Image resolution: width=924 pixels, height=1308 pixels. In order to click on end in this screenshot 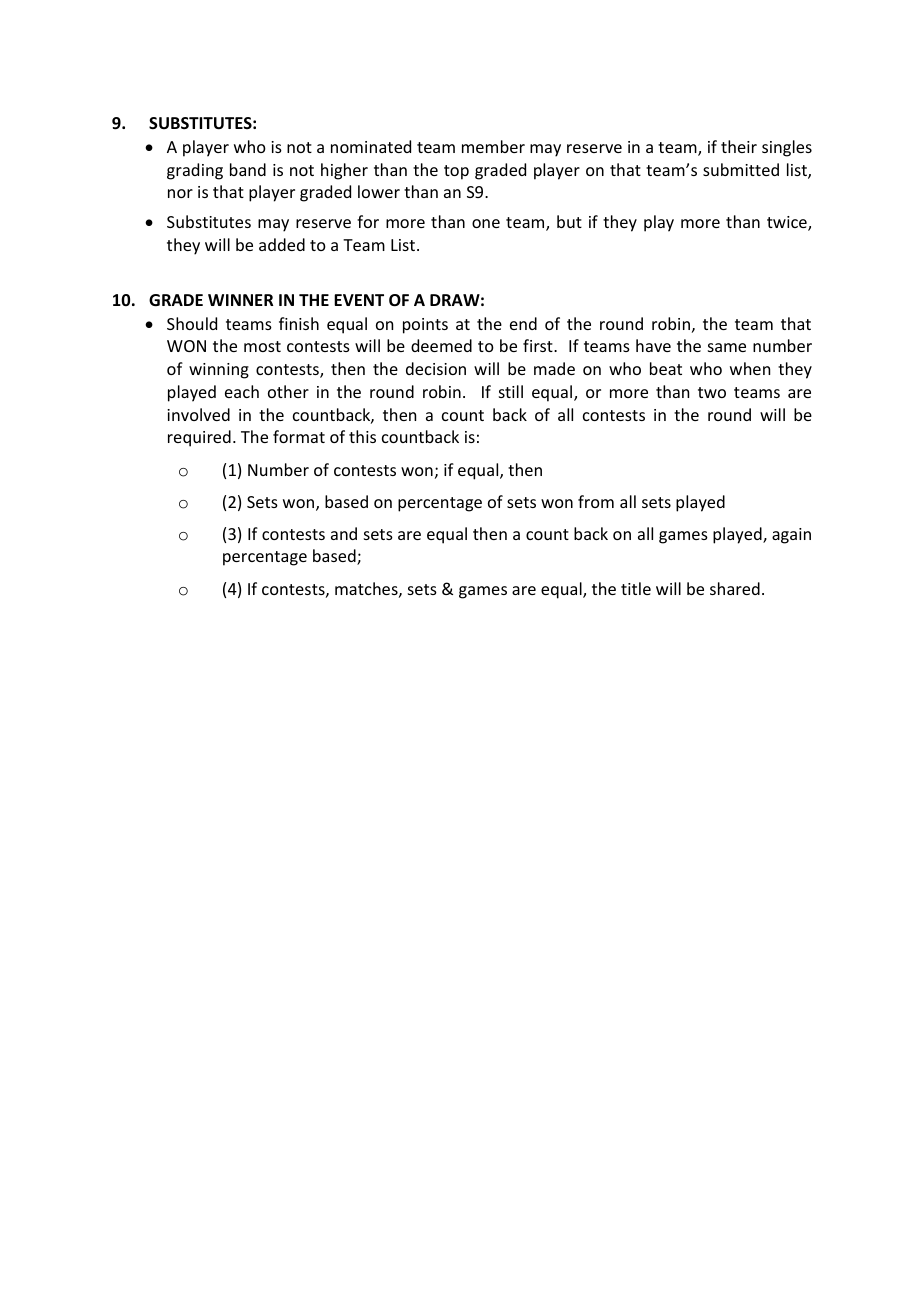, I will do `click(523, 323)`.
